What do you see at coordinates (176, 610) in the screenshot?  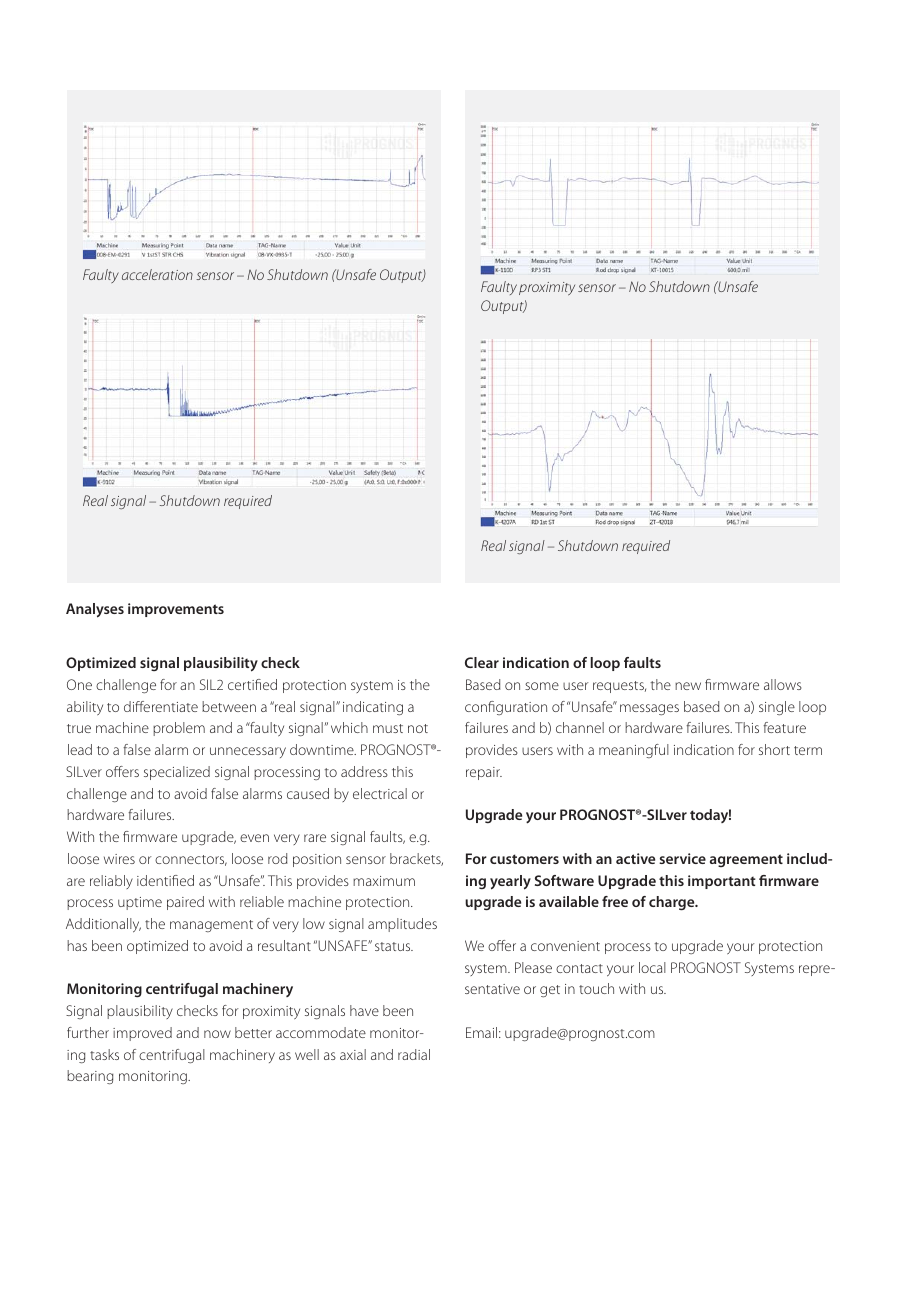 I see `improvements` at bounding box center [176, 610].
